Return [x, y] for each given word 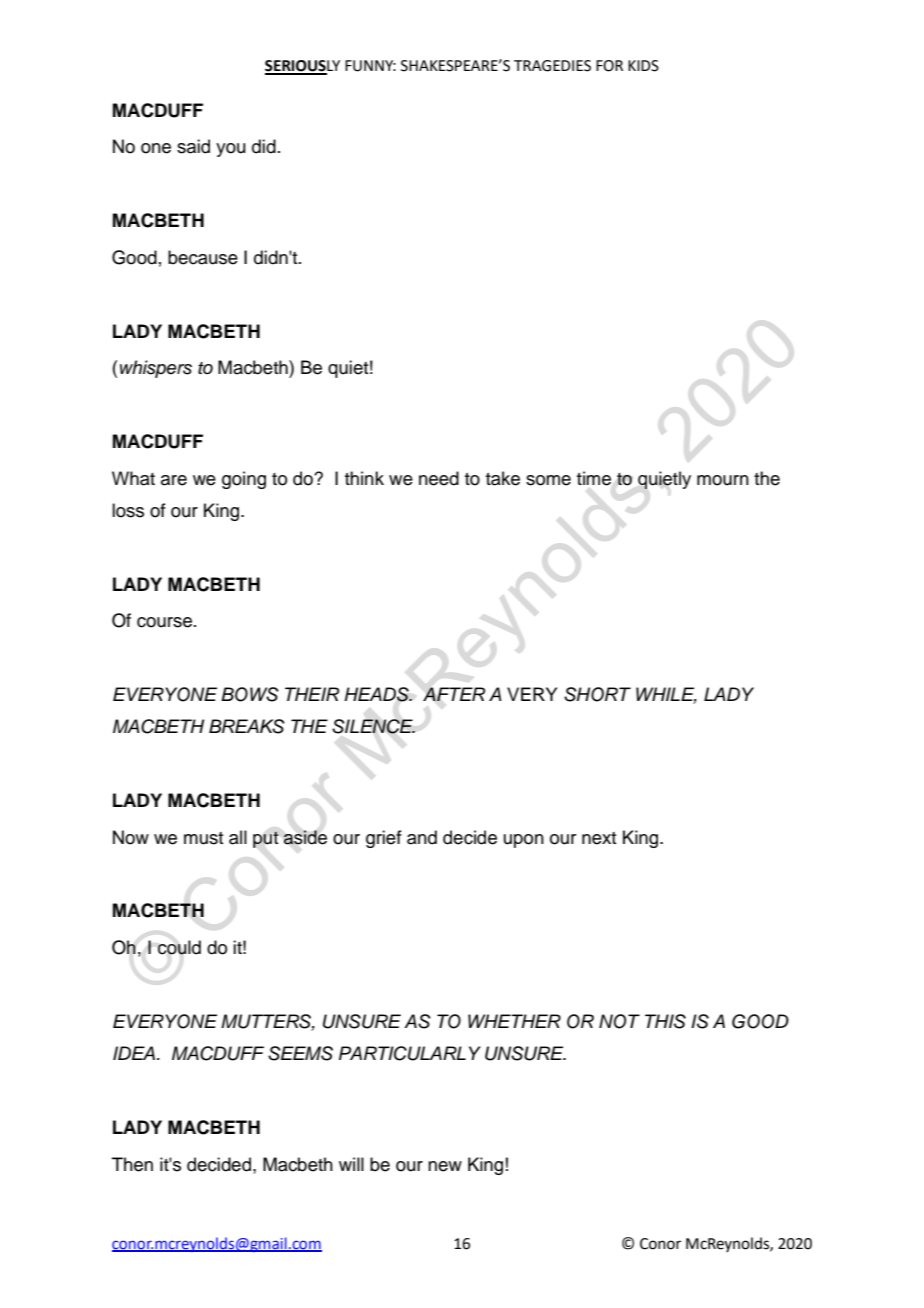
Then [132, 1164]
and [422, 837]
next [599, 838]
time [594, 478]
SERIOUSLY [302, 67]
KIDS [643, 66]
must [203, 838]
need [439, 478]
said [193, 146]
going [244, 480]
